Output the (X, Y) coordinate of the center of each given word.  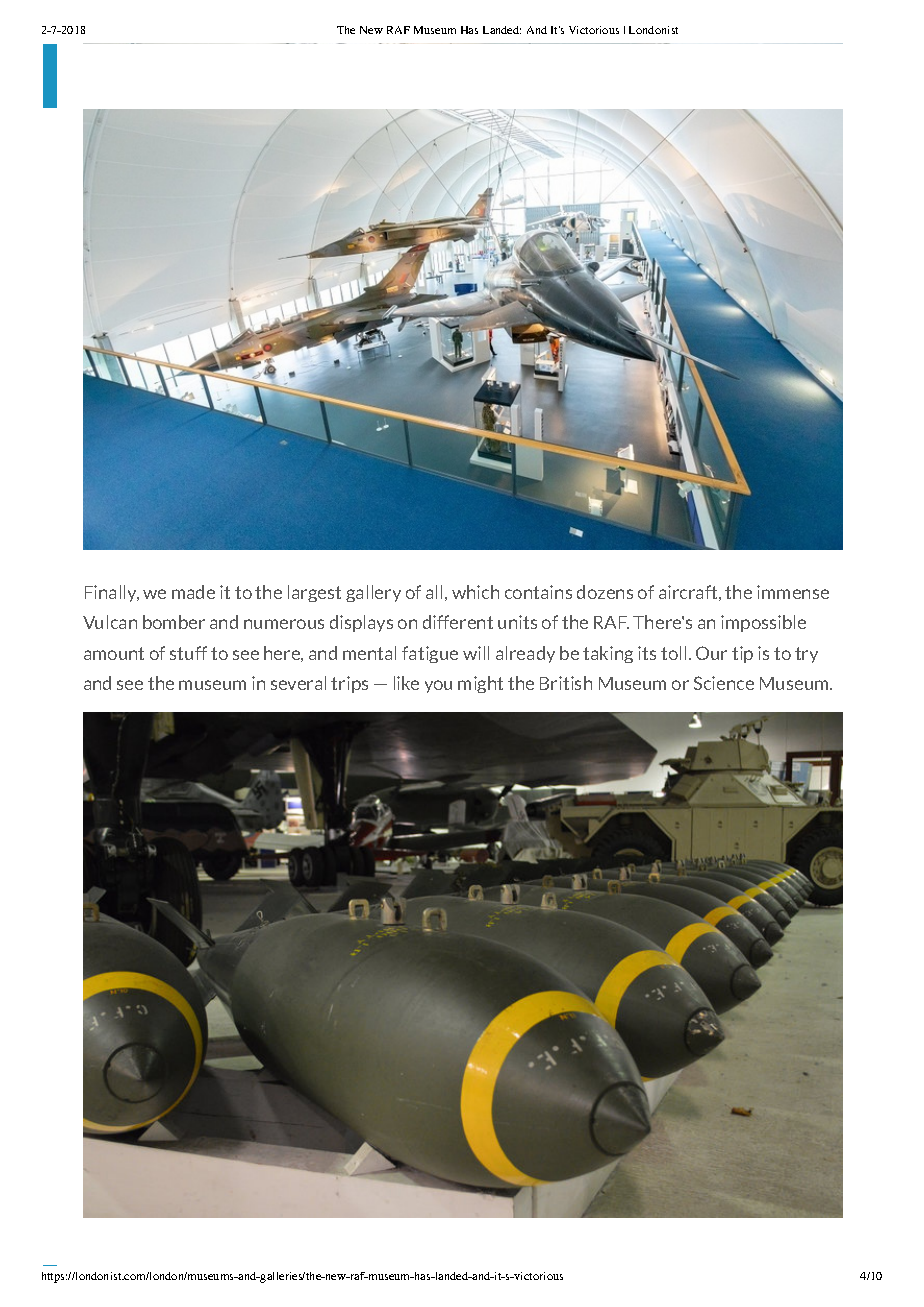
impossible (763, 623)
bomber (174, 622)
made (193, 592)
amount (114, 653)
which (475, 592)
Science (724, 683)
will (476, 653)
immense (793, 592)
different (458, 622)
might (480, 684)
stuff (188, 653)
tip (742, 654)
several (298, 683)
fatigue (430, 654)
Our (711, 653)
